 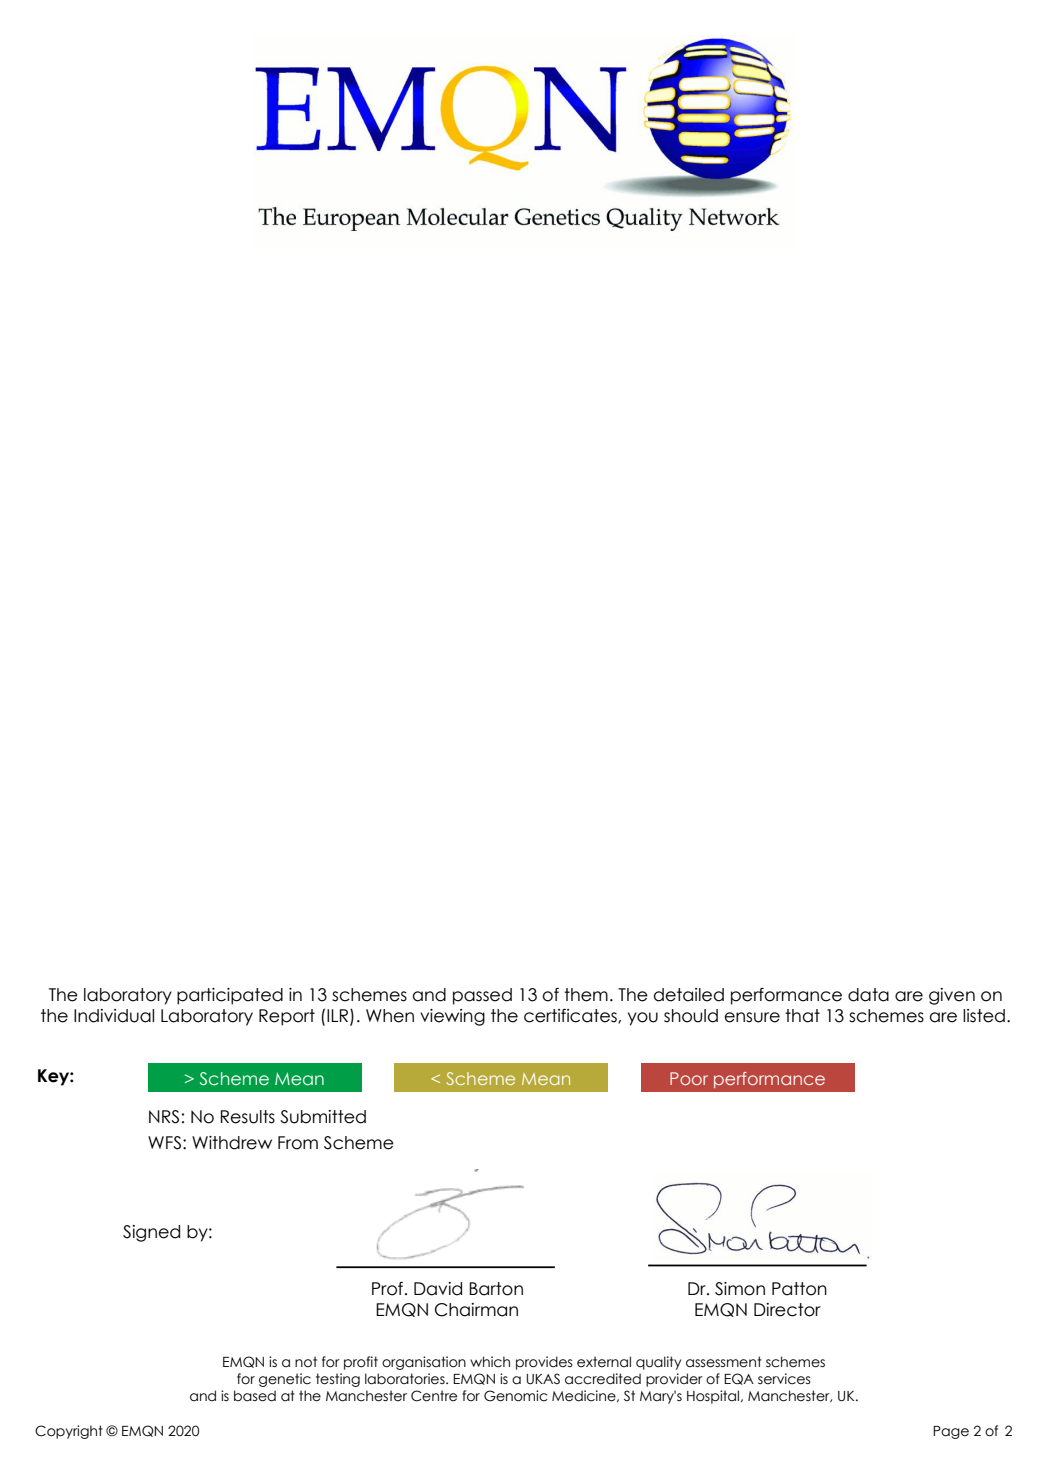 I want to click on Barton, so click(x=496, y=1289).
